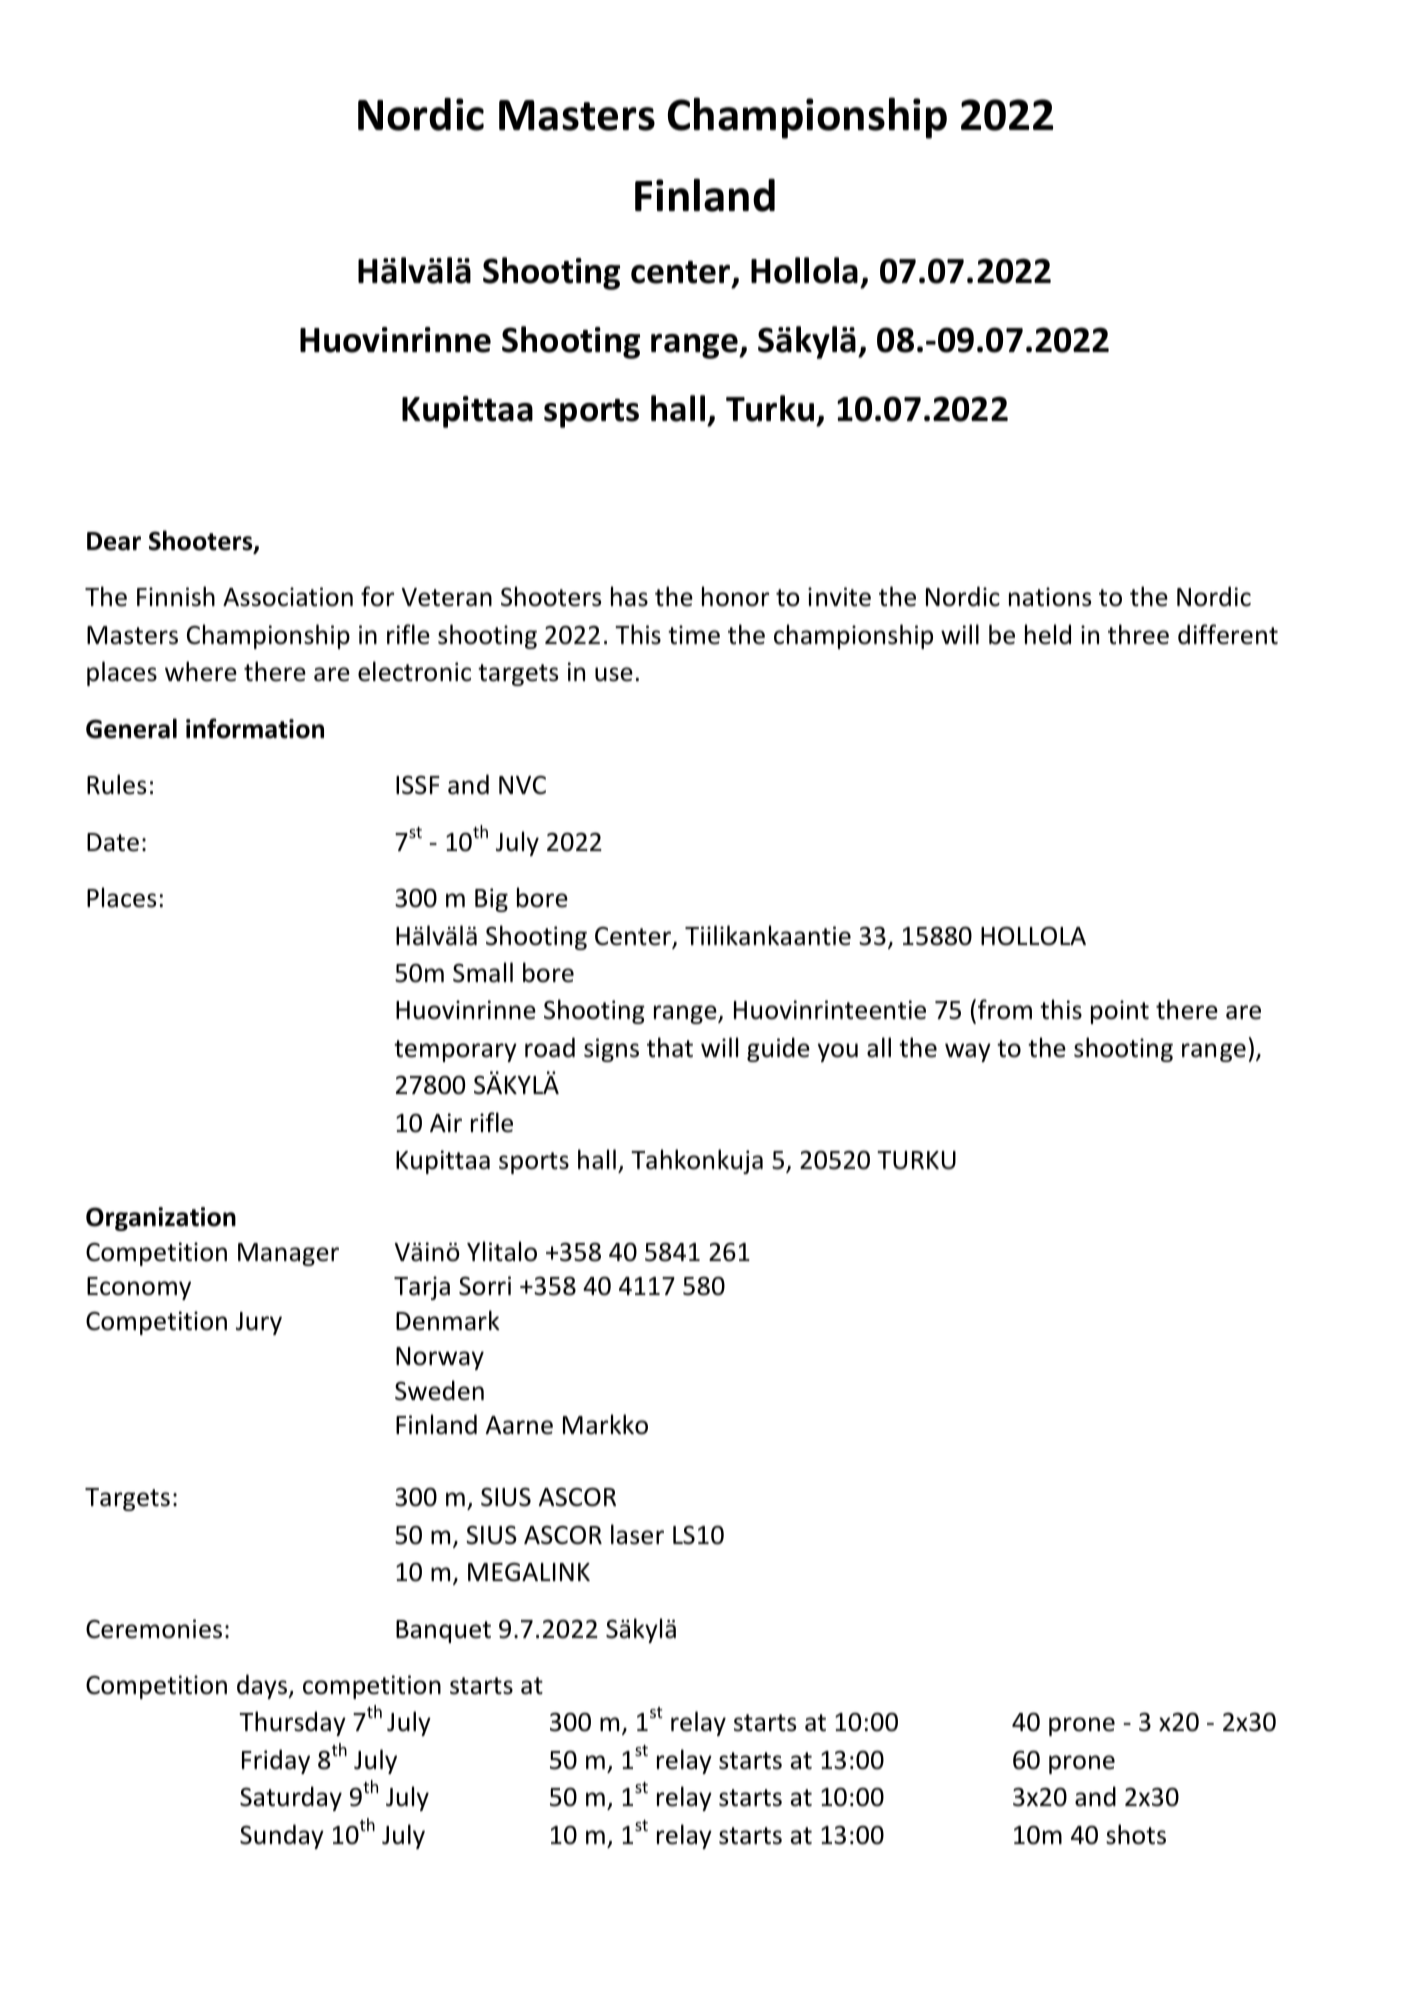  What do you see at coordinates (288, 597) in the image?
I see `Association` at bounding box center [288, 597].
